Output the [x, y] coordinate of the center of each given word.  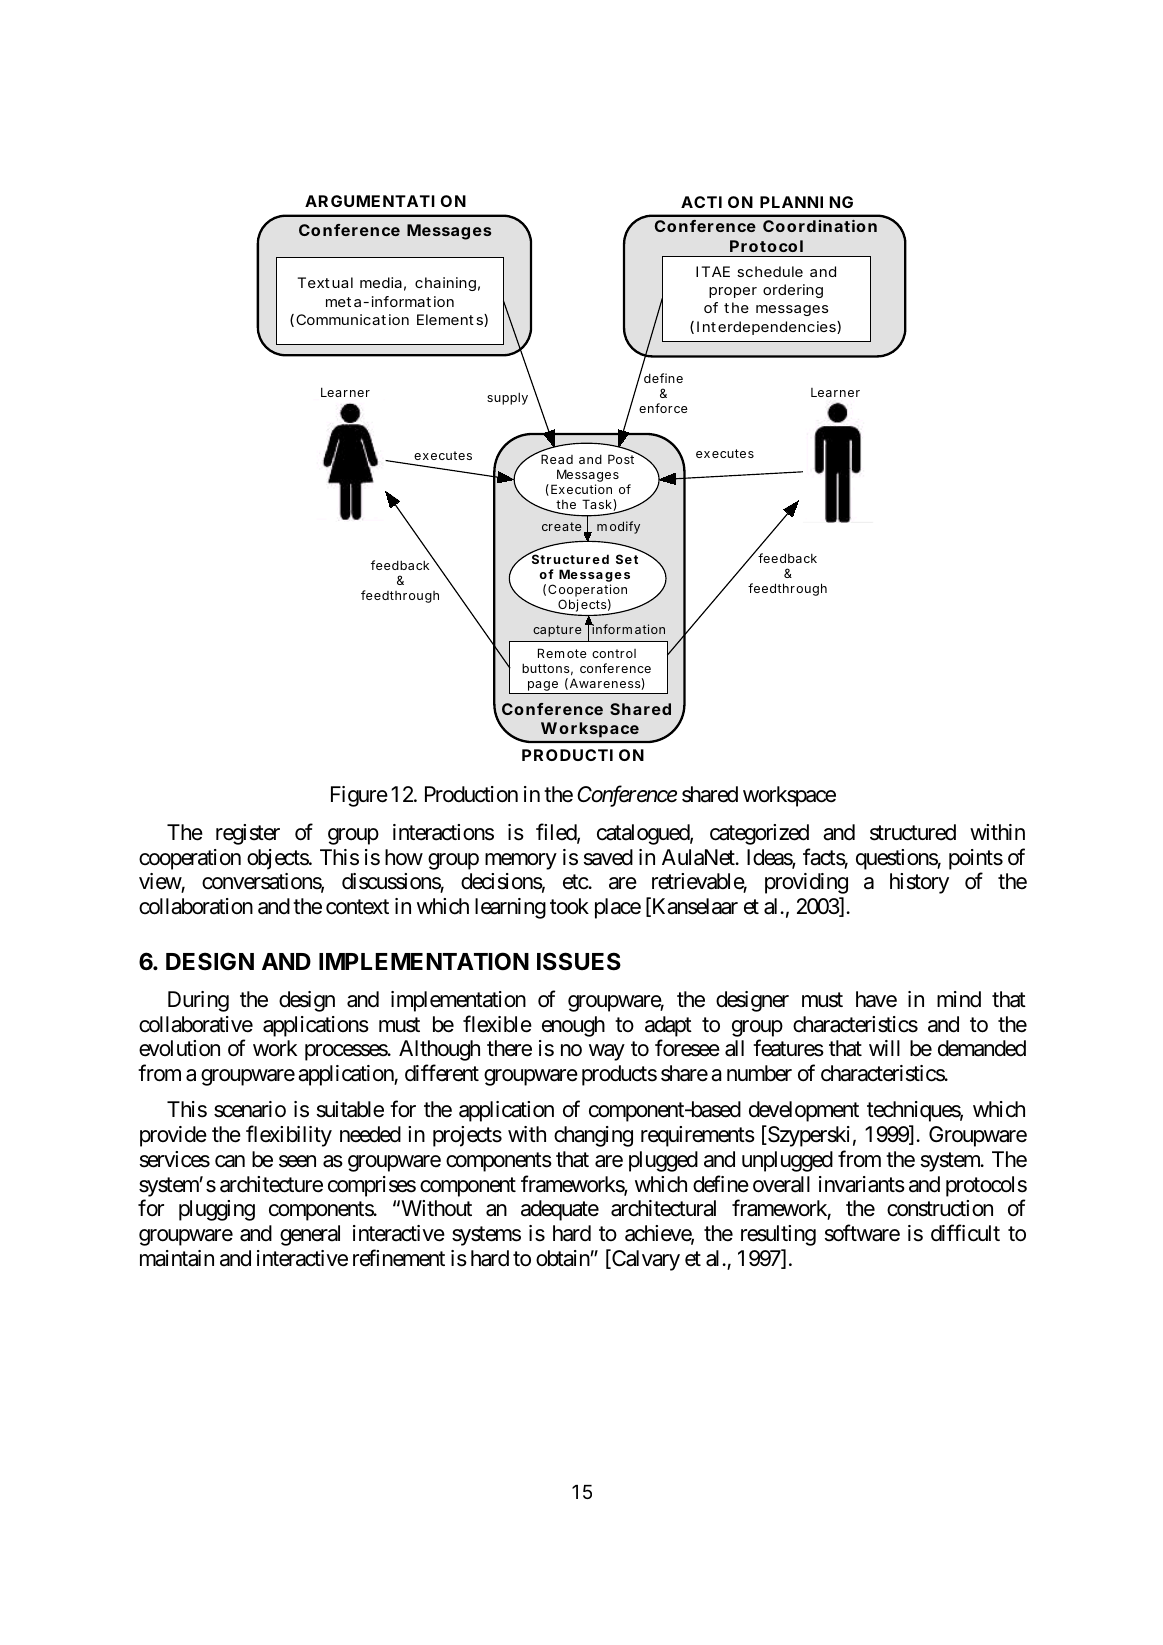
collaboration [196, 906]
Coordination [820, 226]
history [919, 883]
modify [618, 527]
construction [940, 1208]
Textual [325, 282]
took [569, 906]
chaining [445, 284]
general [310, 1235]
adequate [560, 1210]
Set [627, 559]
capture [557, 631]
